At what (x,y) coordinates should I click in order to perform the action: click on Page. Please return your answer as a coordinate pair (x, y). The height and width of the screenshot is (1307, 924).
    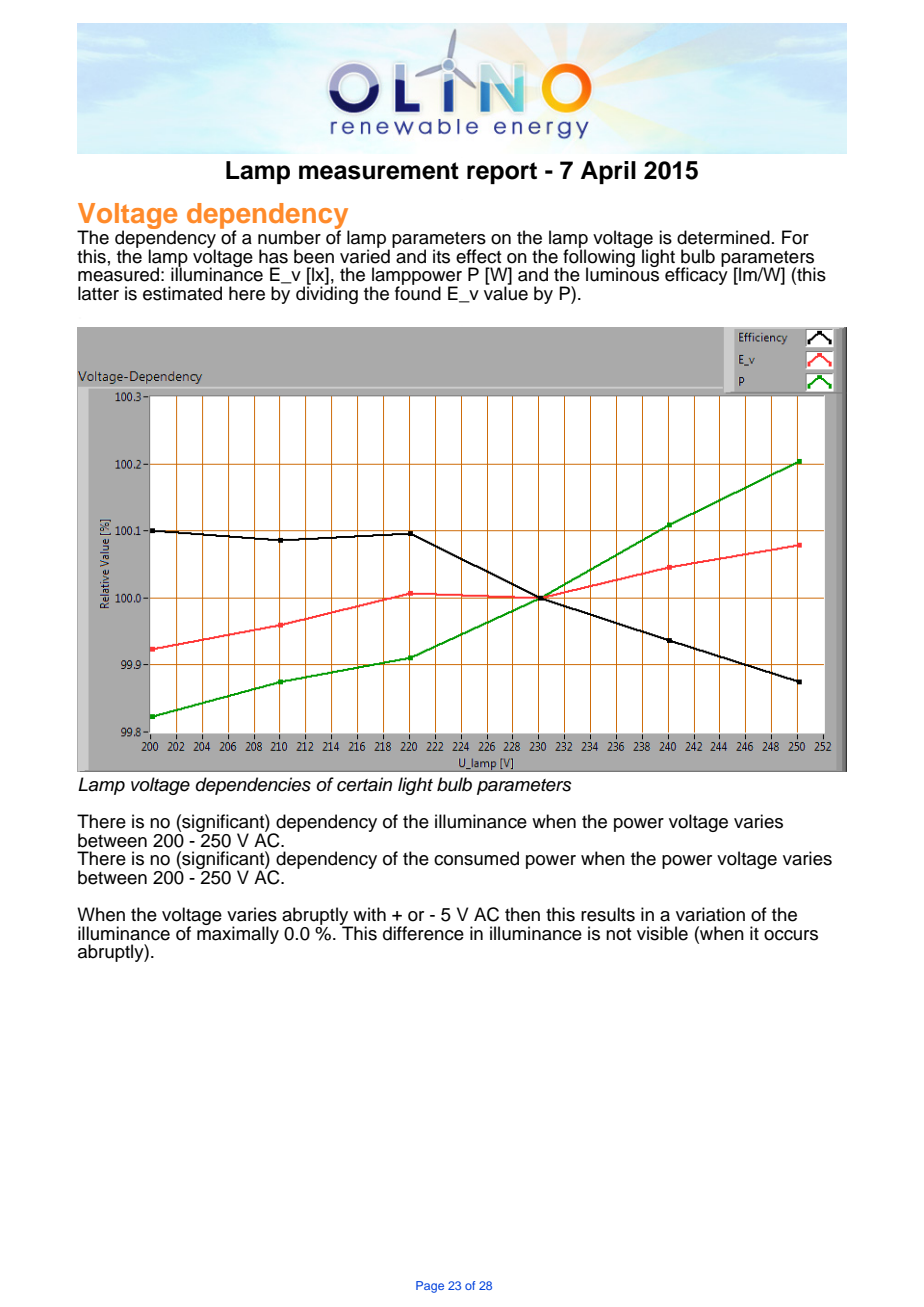
    Looking at the image, I should click on (430, 1287).
